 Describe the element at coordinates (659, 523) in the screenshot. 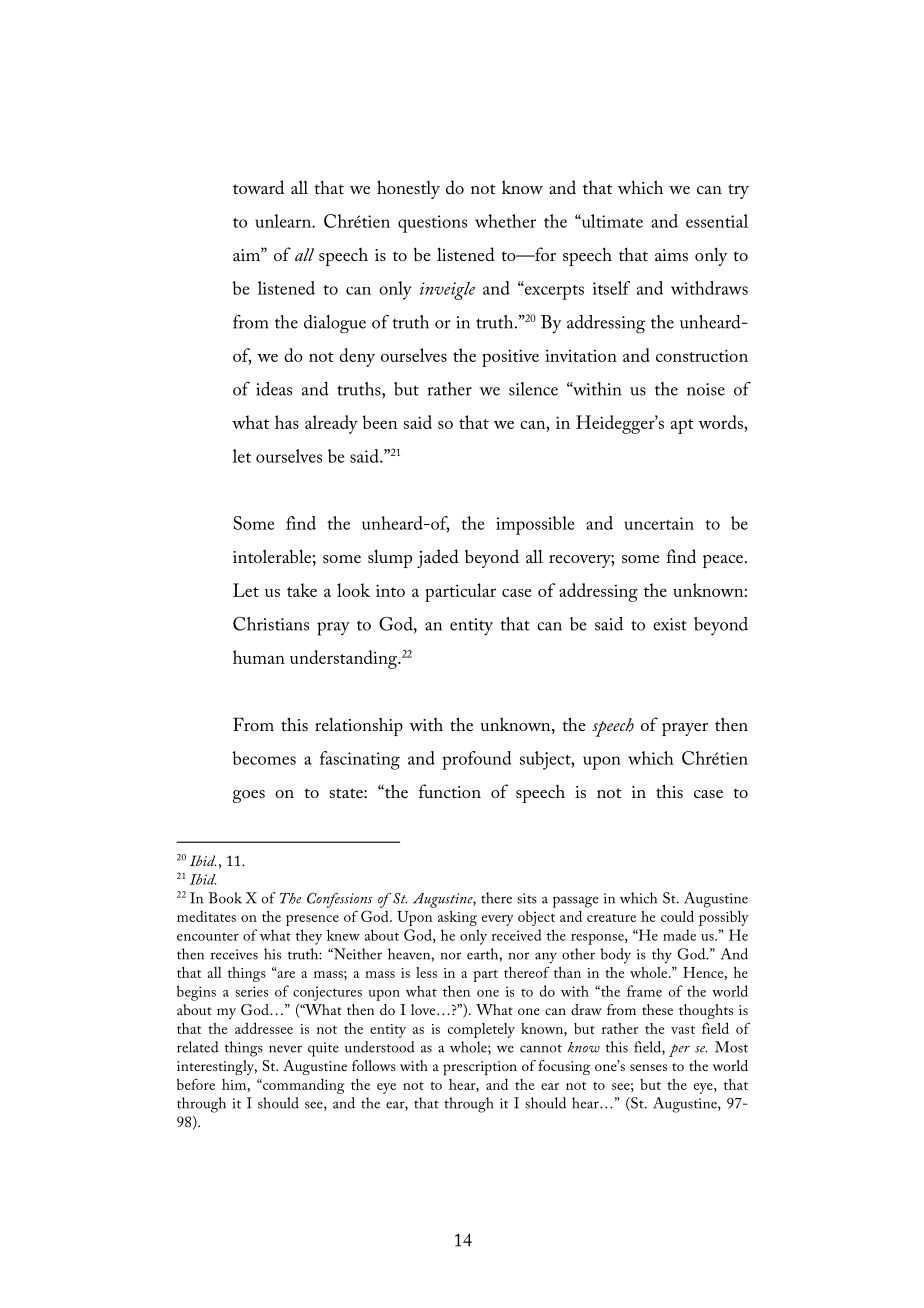

I see `uncertain` at that location.
